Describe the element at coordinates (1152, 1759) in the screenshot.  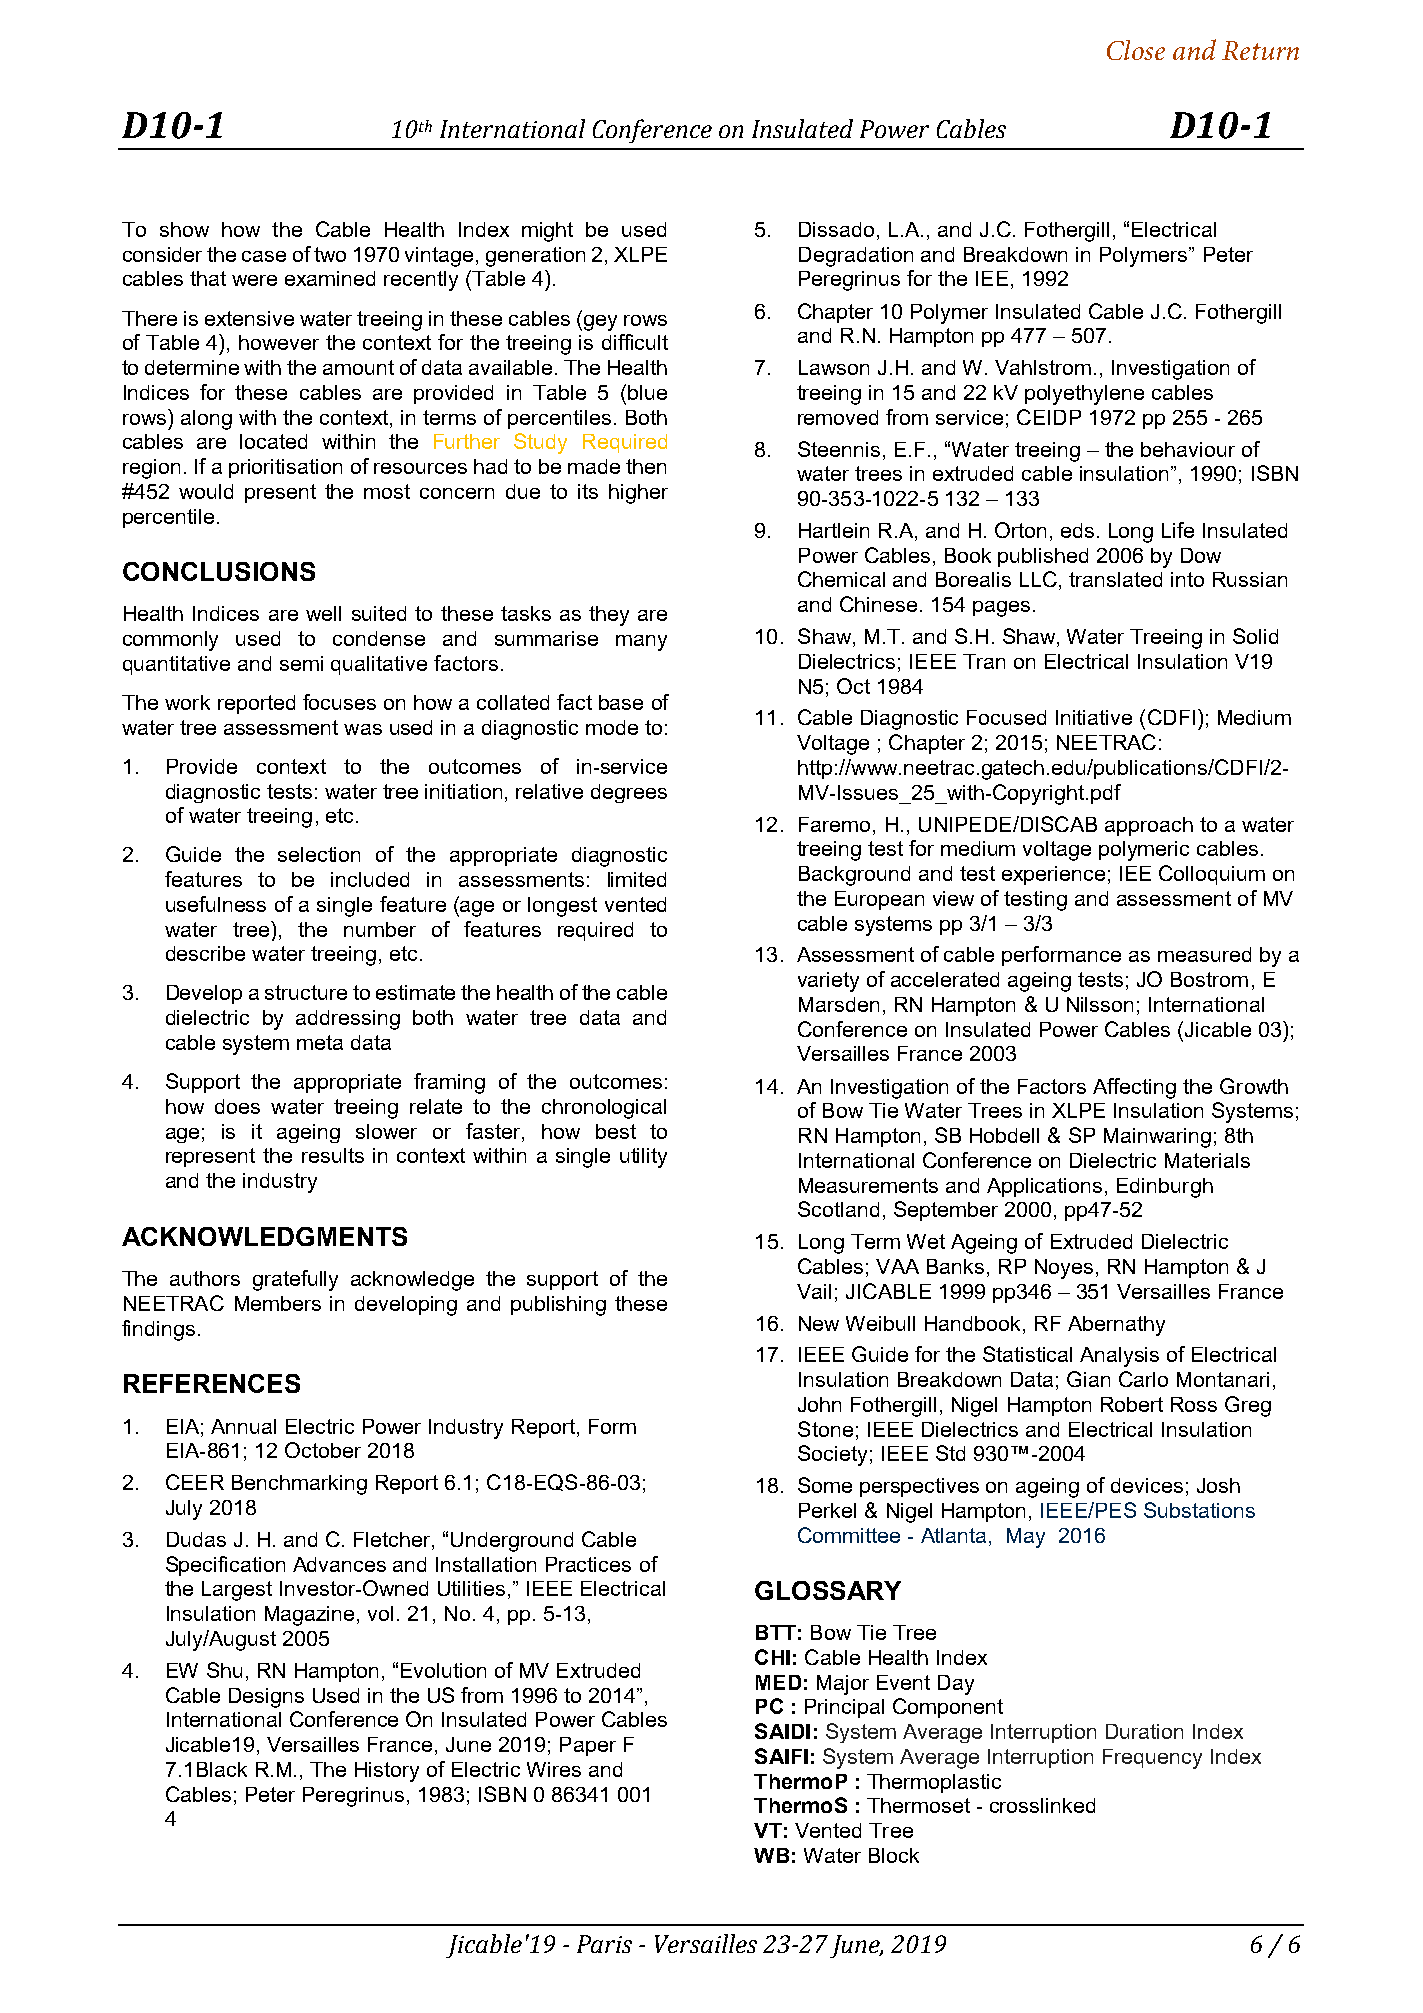
I see `Frequency` at that location.
